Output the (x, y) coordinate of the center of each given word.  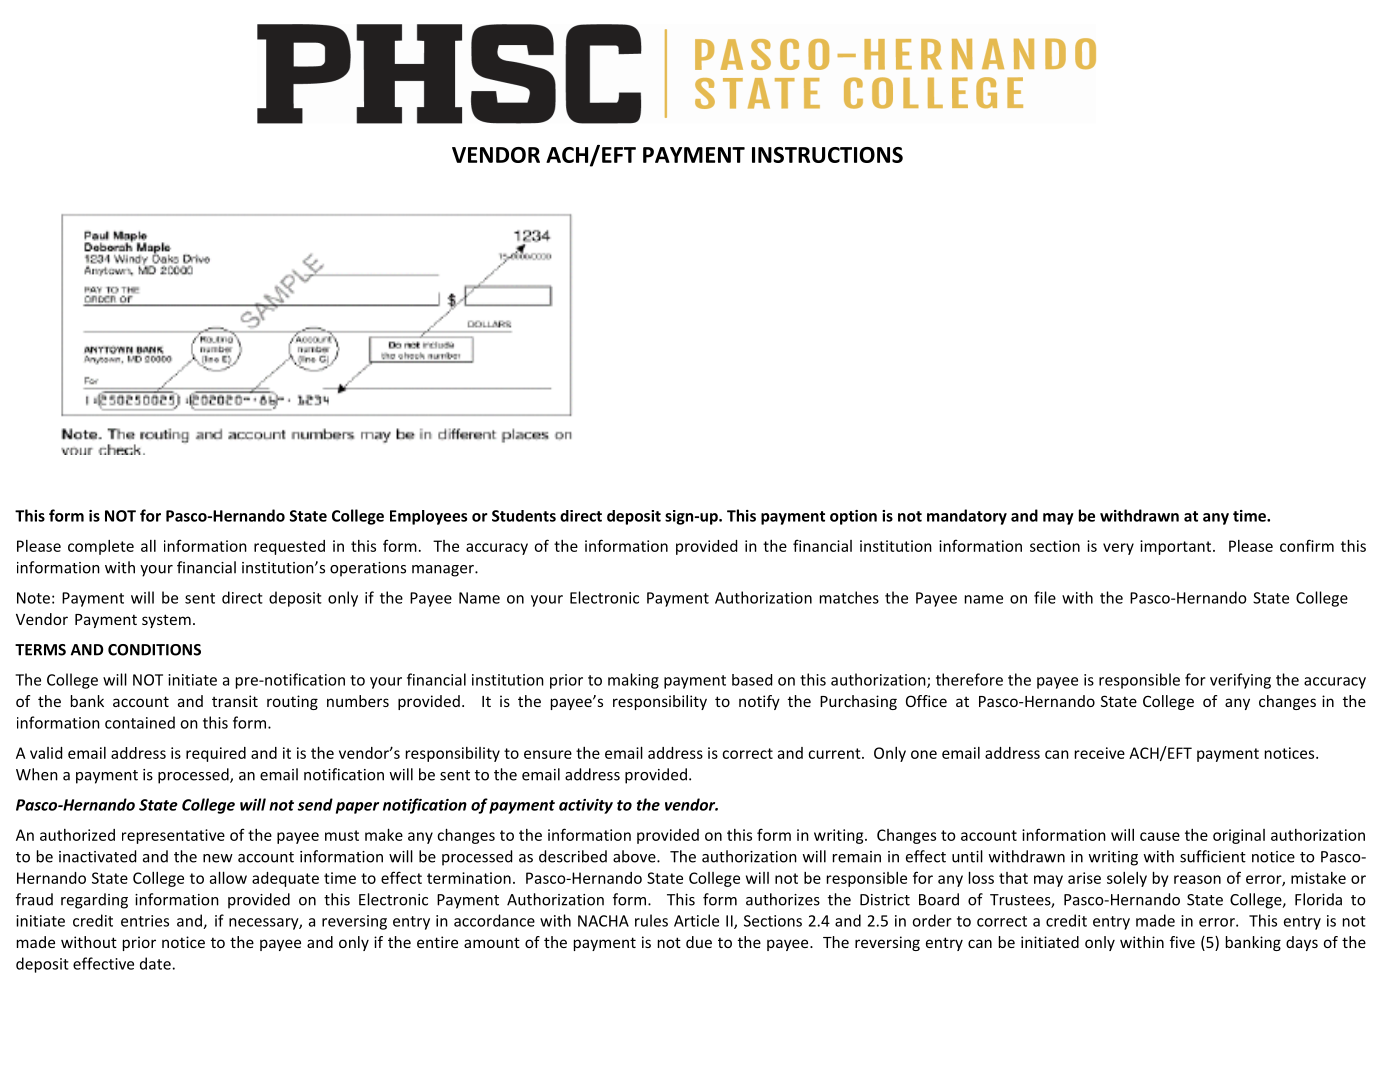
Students (524, 516)
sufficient (1213, 856)
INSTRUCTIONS (827, 155)
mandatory (967, 517)
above (635, 856)
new (218, 858)
